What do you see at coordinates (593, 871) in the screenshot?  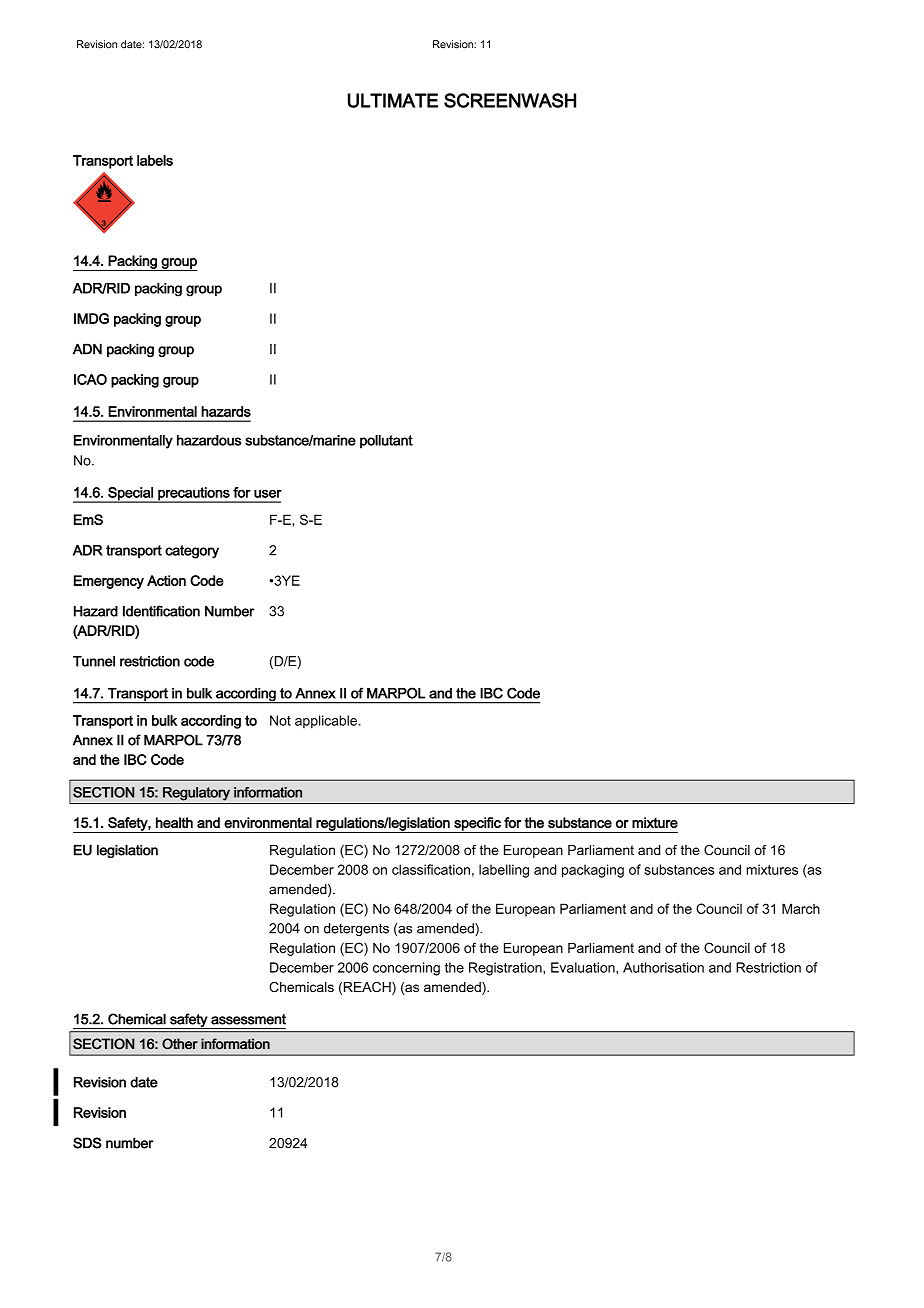 I see `packaging` at bounding box center [593, 871].
